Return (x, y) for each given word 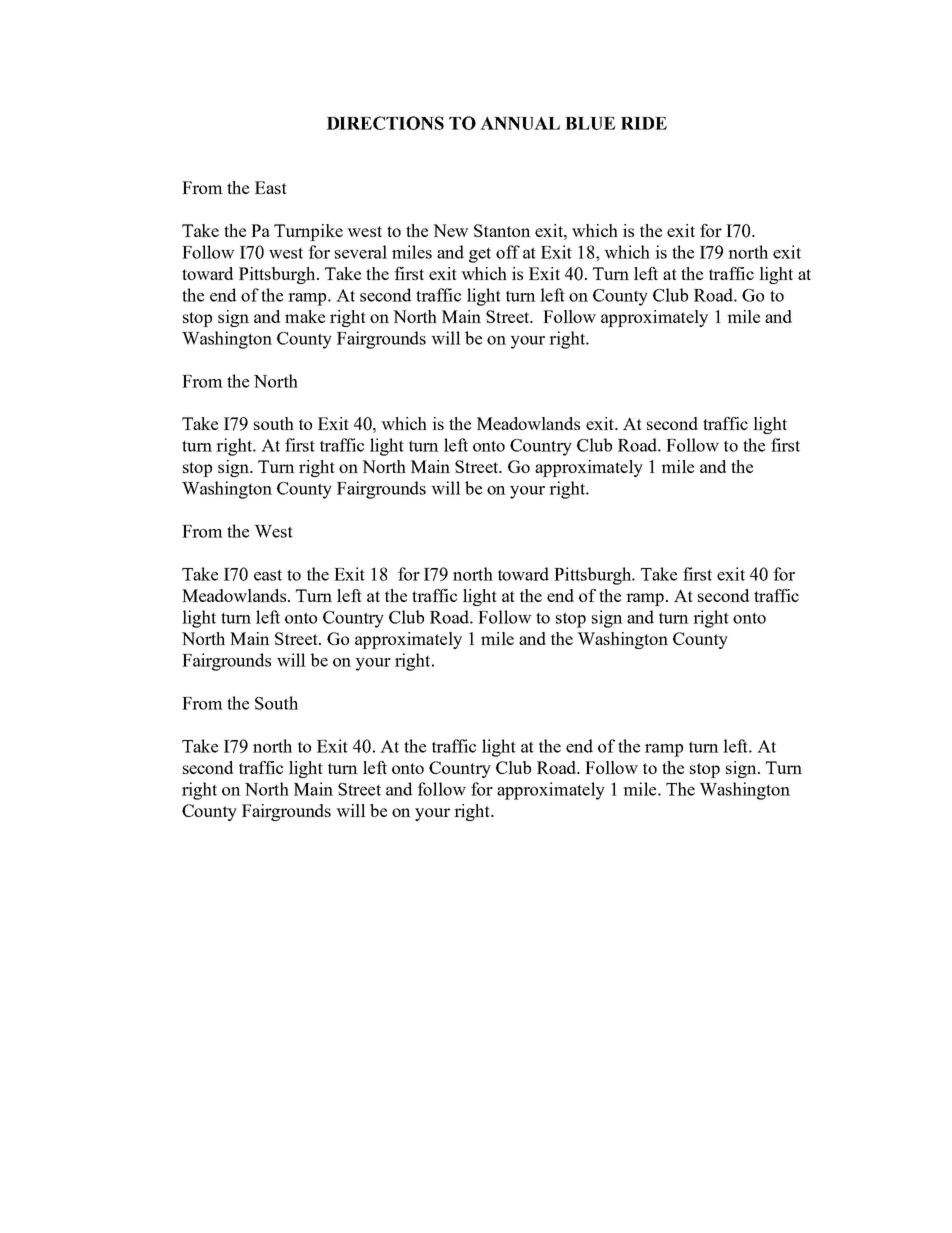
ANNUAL (520, 123)
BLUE (590, 123)
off (508, 252)
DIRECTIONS (385, 123)
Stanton (502, 230)
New (451, 230)
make (305, 316)
